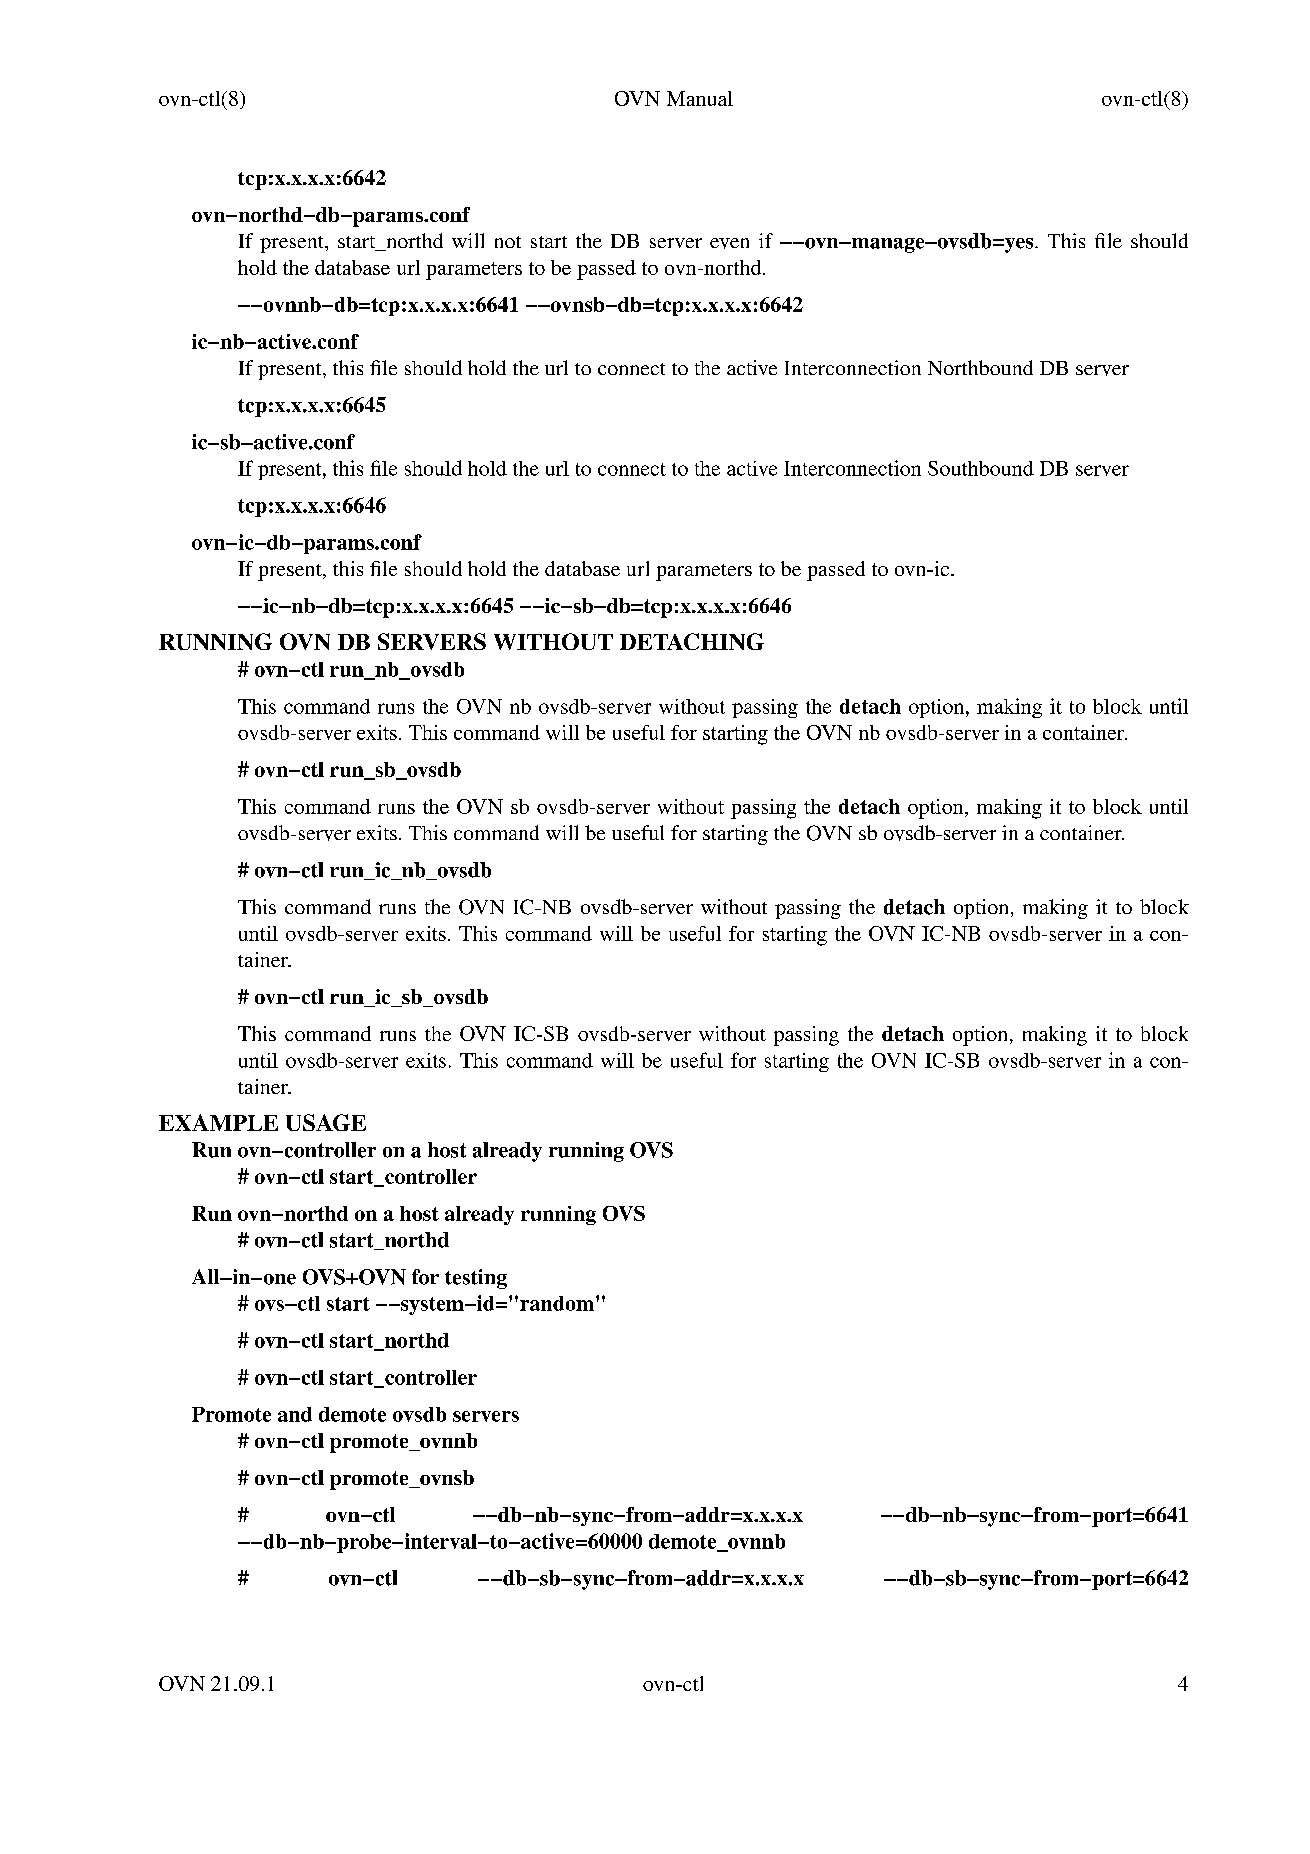 Image resolution: width=1310 pixels, height=1854 pixels. I want to click on USAGE, so click(326, 1122).
